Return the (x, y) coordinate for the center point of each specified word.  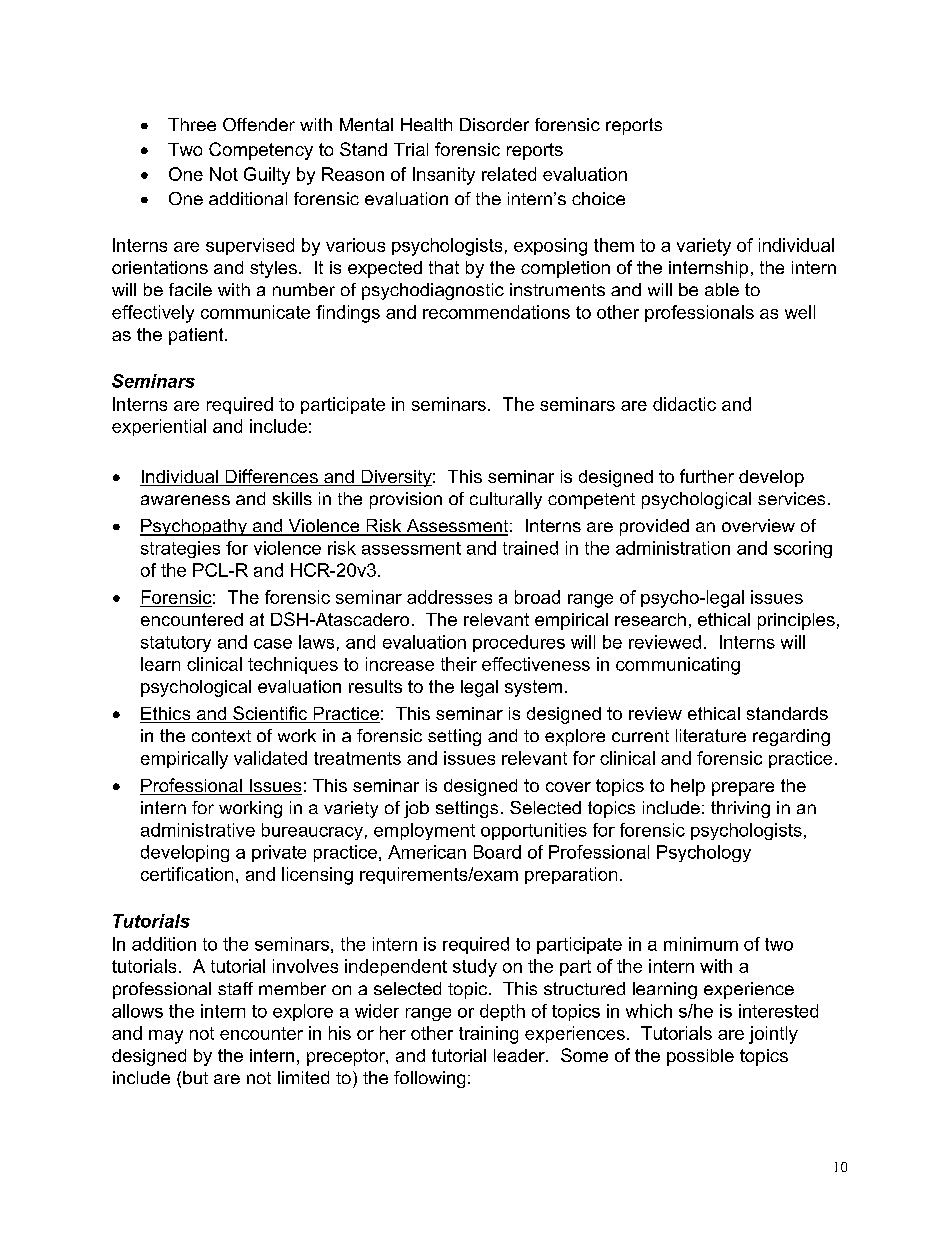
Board (497, 852)
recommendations (496, 312)
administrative (198, 830)
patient (197, 336)
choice (598, 198)
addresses (449, 597)
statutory (176, 644)
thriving (740, 809)
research (650, 619)
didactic (684, 404)
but (195, 1077)
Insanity (444, 176)
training (488, 1035)
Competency (261, 151)
